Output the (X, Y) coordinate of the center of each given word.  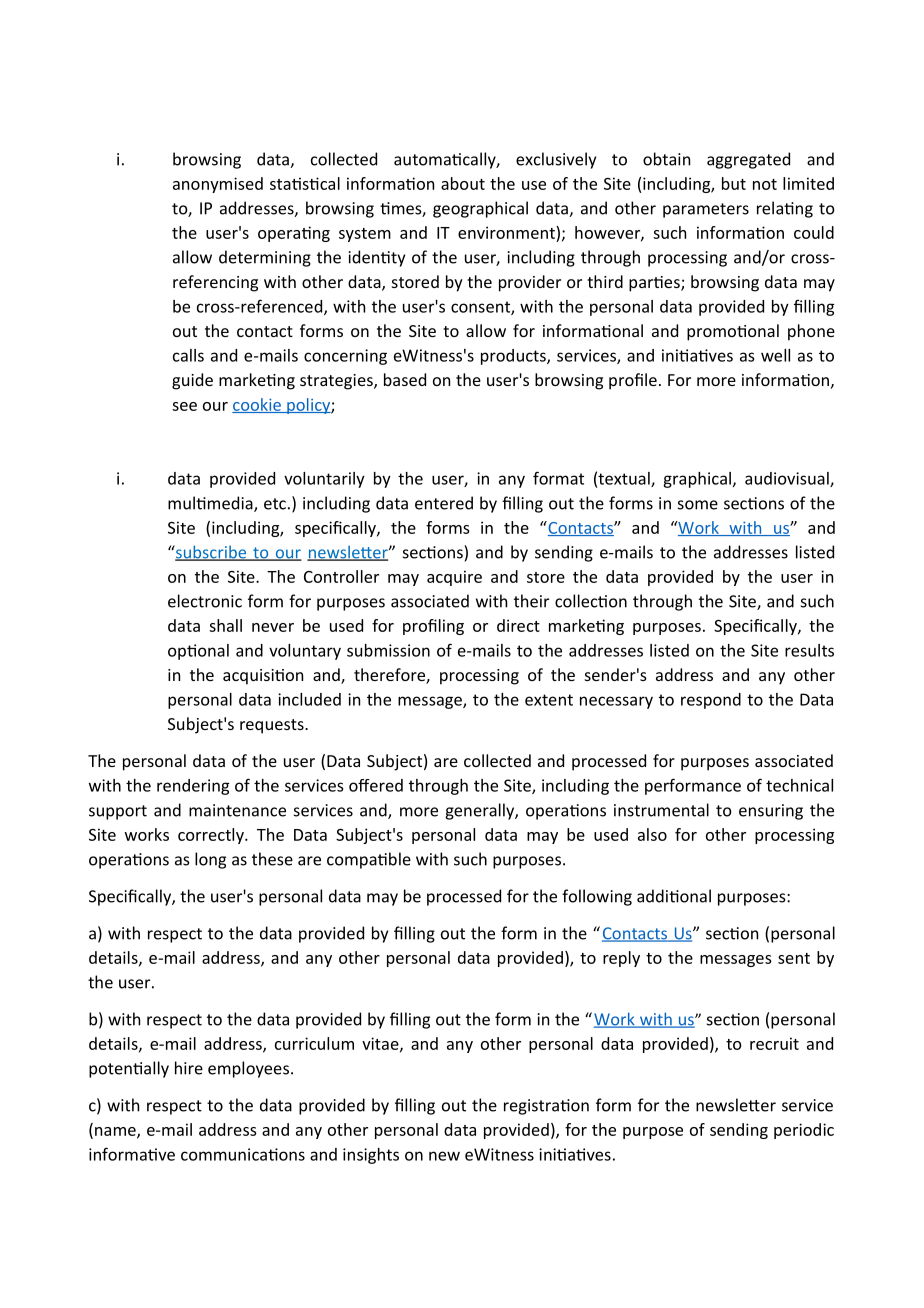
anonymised (218, 185)
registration (546, 1107)
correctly (212, 836)
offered (376, 785)
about (463, 183)
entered (444, 503)
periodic (804, 1131)
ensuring (771, 812)
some (698, 505)
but (734, 183)
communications (243, 1154)
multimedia (211, 504)
